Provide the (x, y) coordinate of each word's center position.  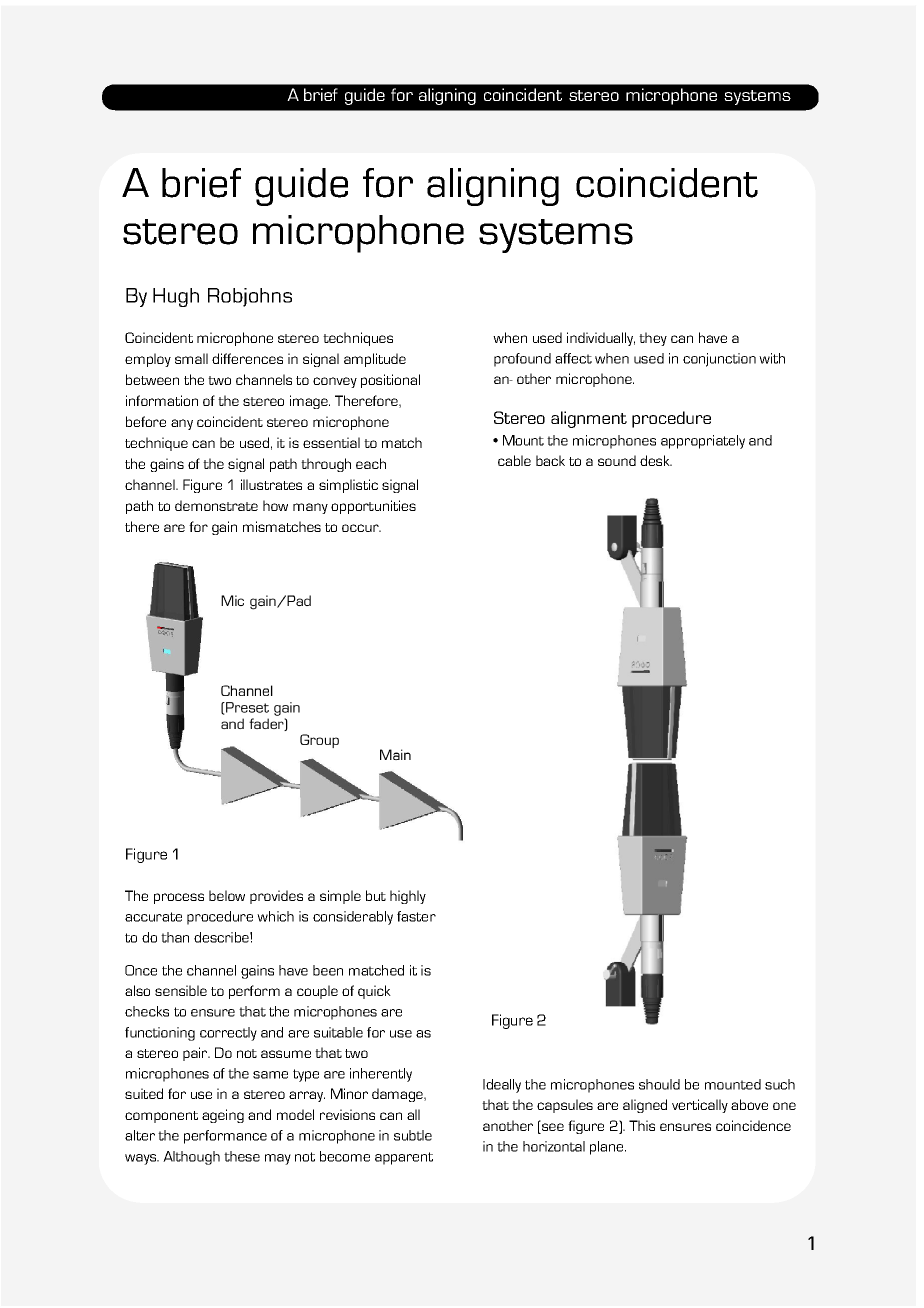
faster (416, 916)
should (659, 1084)
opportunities (373, 507)
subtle (413, 1135)
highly (408, 897)
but (376, 895)
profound (522, 360)
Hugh (176, 297)
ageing (223, 1116)
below (227, 895)
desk (656, 460)
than (175, 937)
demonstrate (216, 505)
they (653, 339)
